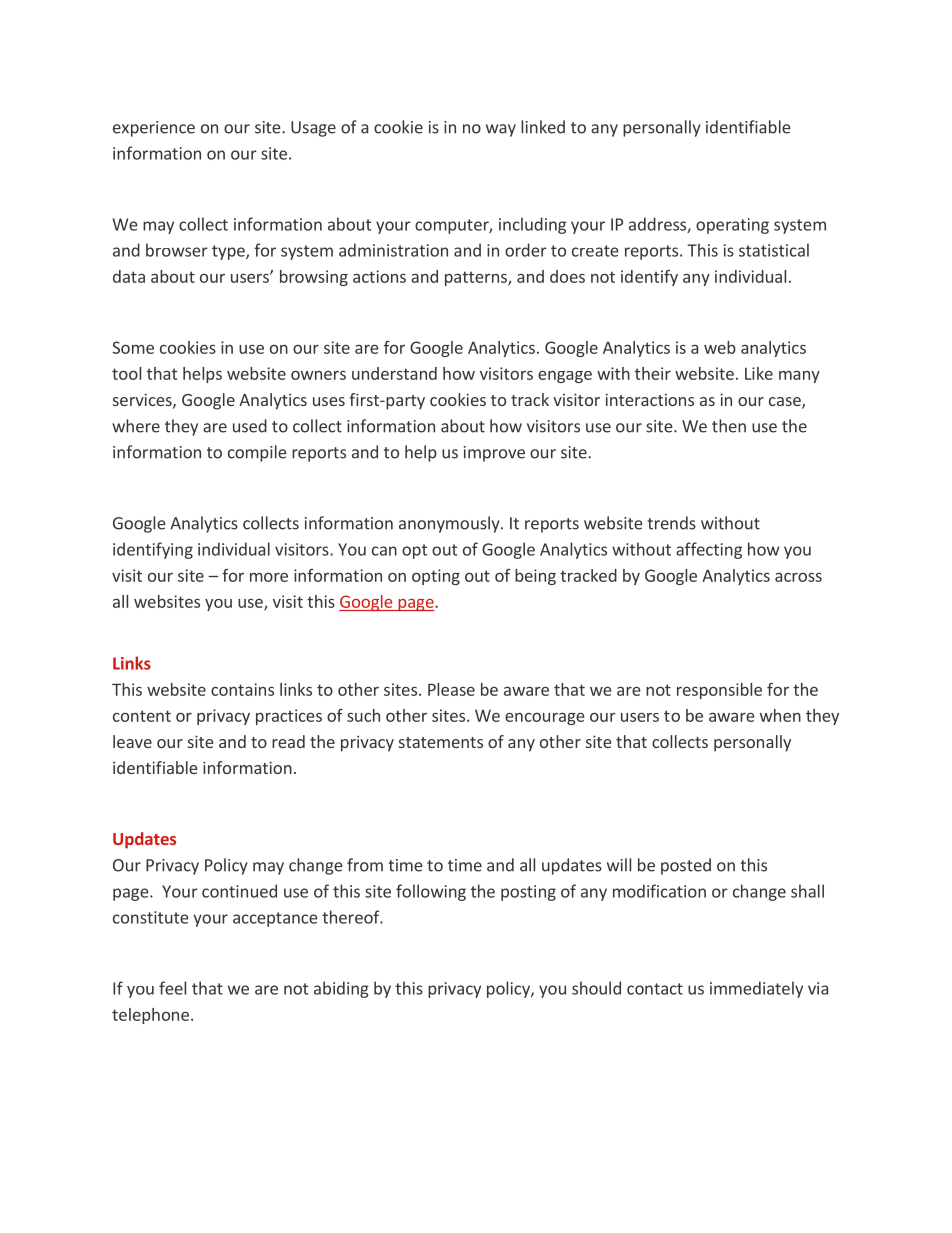  I want to click on used, so click(250, 426).
